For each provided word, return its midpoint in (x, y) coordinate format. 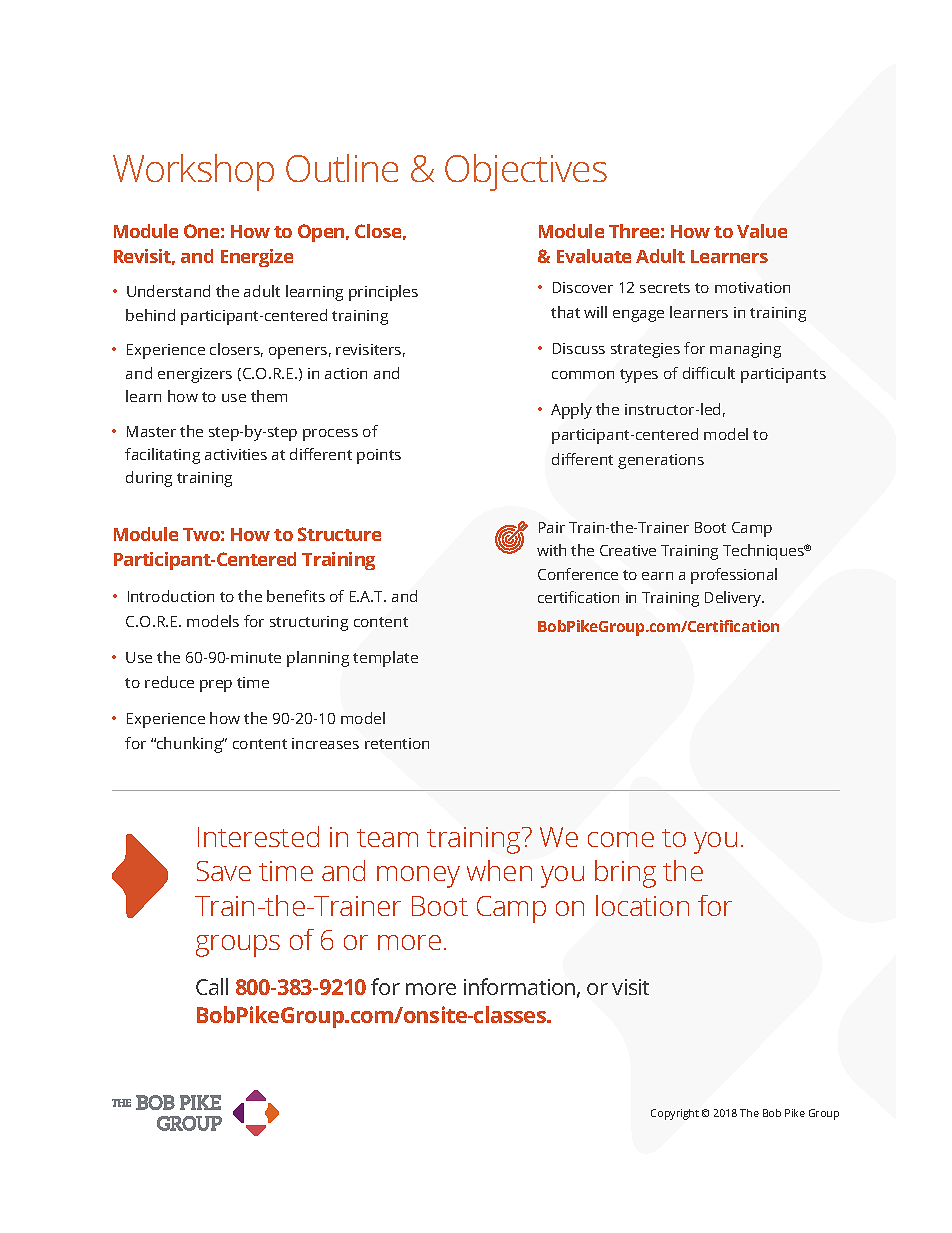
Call (212, 986)
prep (216, 686)
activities (236, 454)
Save (224, 871)
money (418, 877)
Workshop (193, 172)
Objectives (526, 172)
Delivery (734, 599)
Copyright (675, 1114)
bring (625, 874)
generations (661, 461)
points (379, 456)
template (385, 659)
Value (762, 231)
